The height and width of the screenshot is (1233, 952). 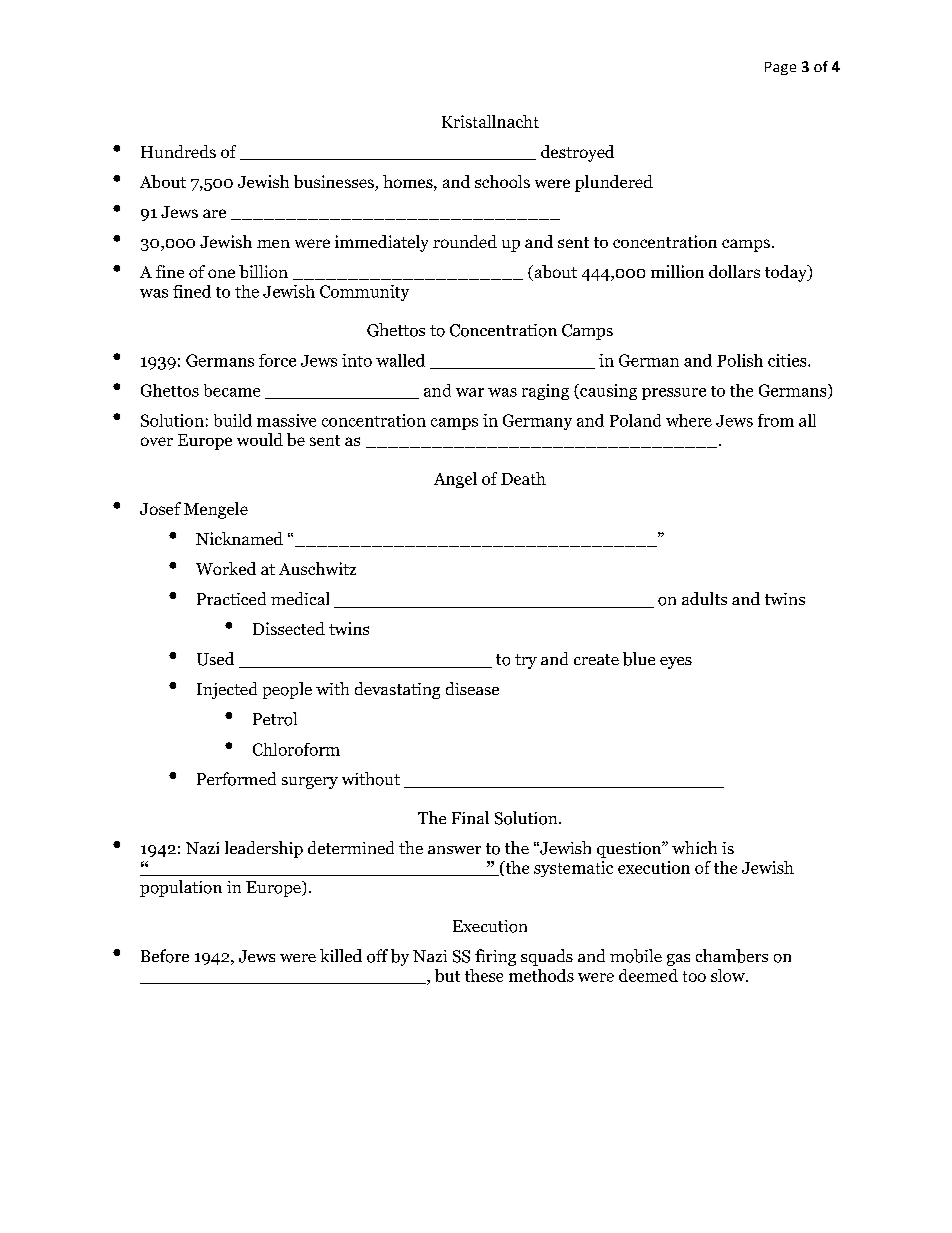 I want to click on Nicknamed, so click(x=239, y=538).
